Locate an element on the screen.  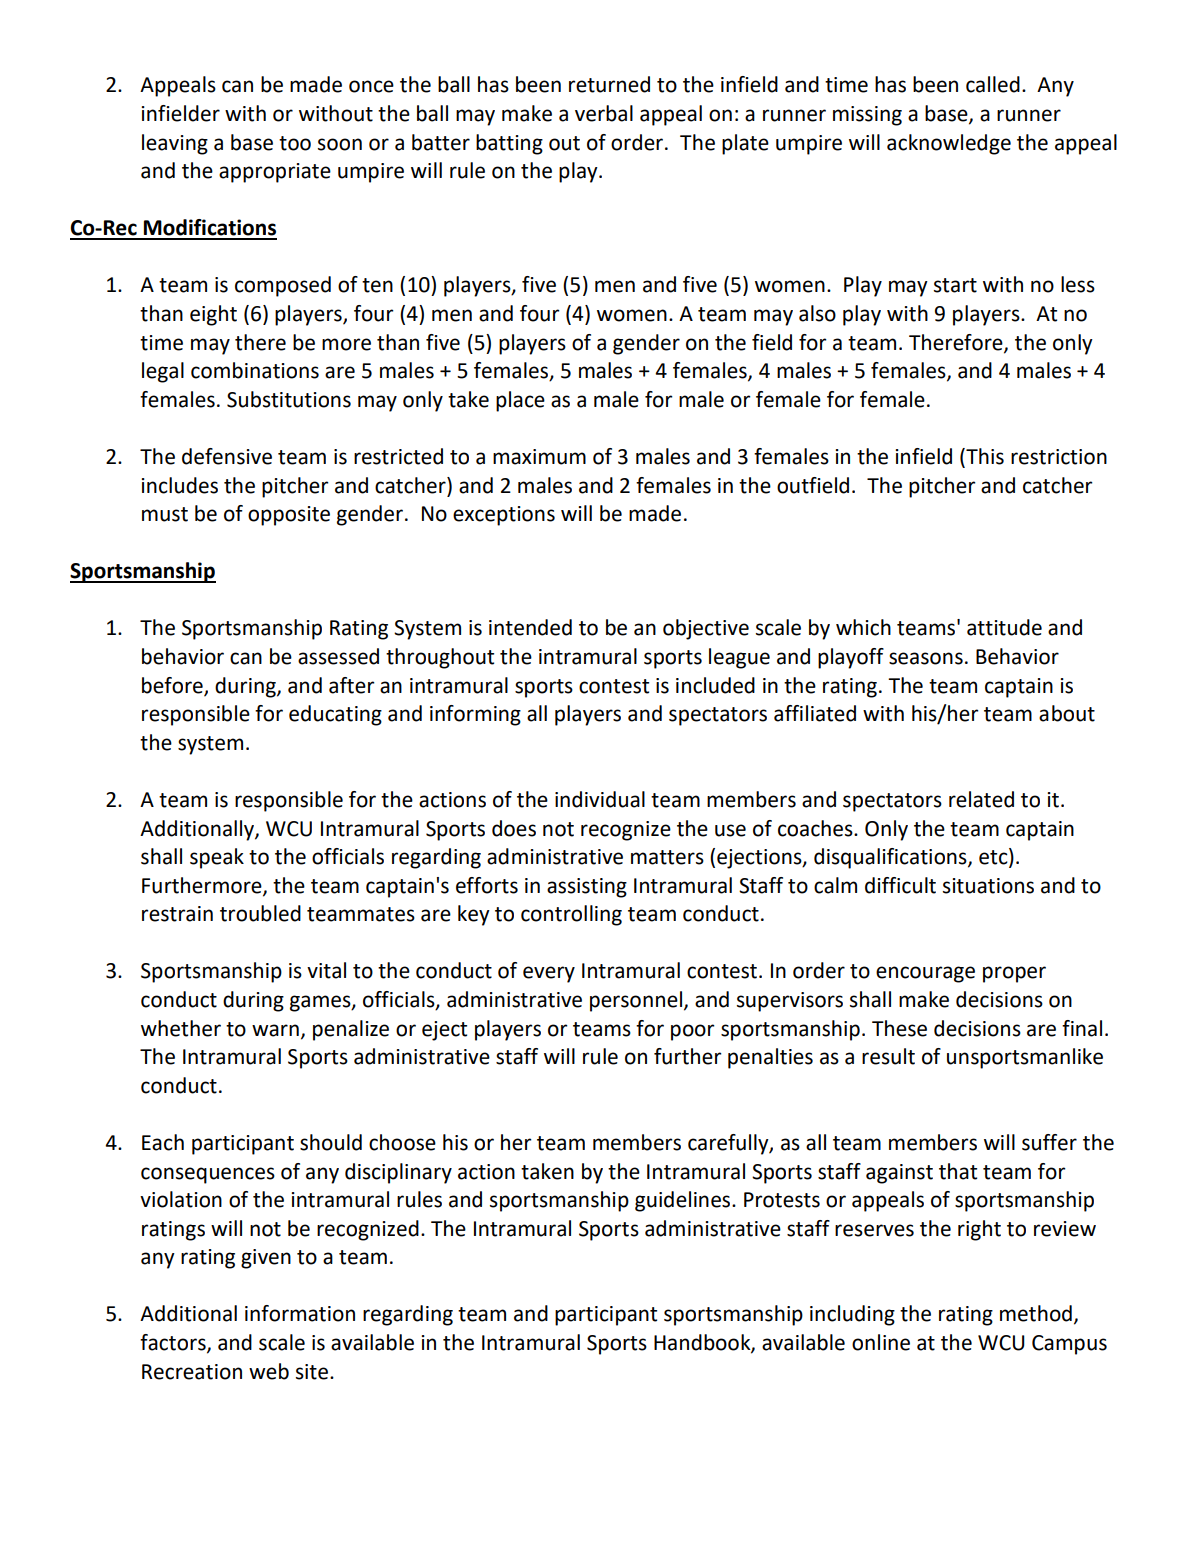
troubled is located at coordinates (260, 913).
